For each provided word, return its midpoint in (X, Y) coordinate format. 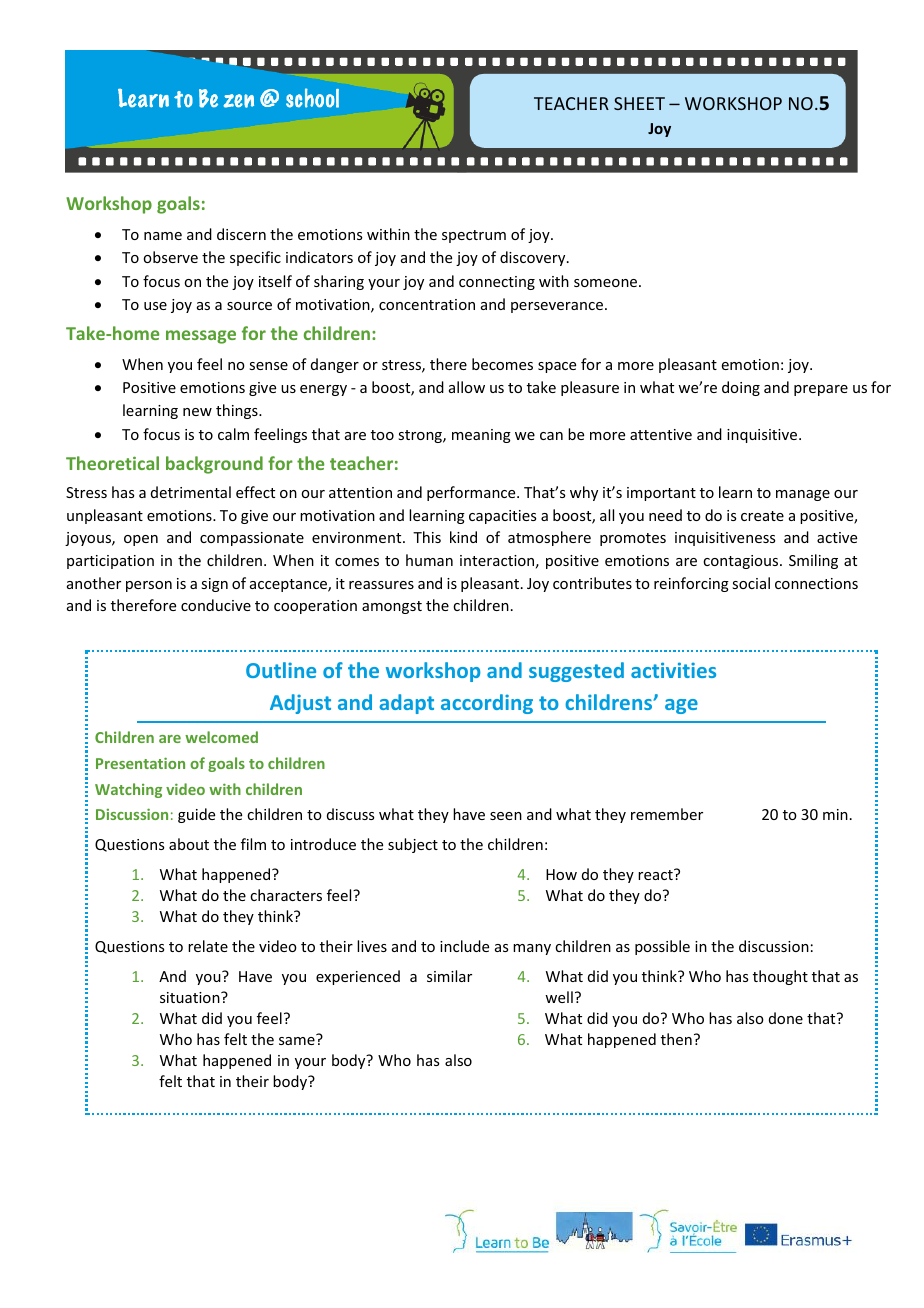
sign (214, 585)
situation (191, 997)
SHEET (639, 103)
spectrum (474, 236)
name (163, 236)
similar (449, 976)
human (429, 560)
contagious (742, 562)
